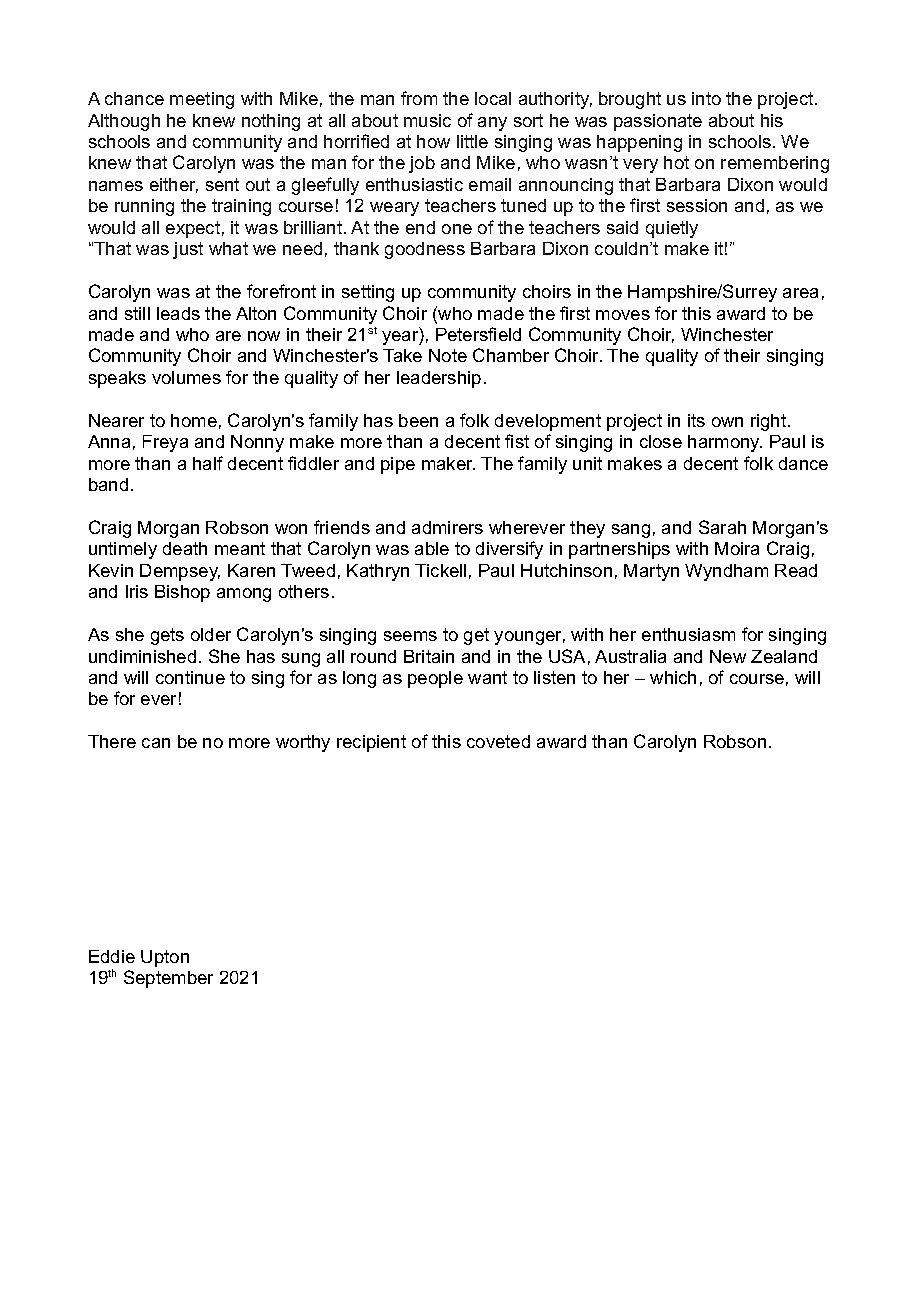  I want to click on home, so click(194, 420).
